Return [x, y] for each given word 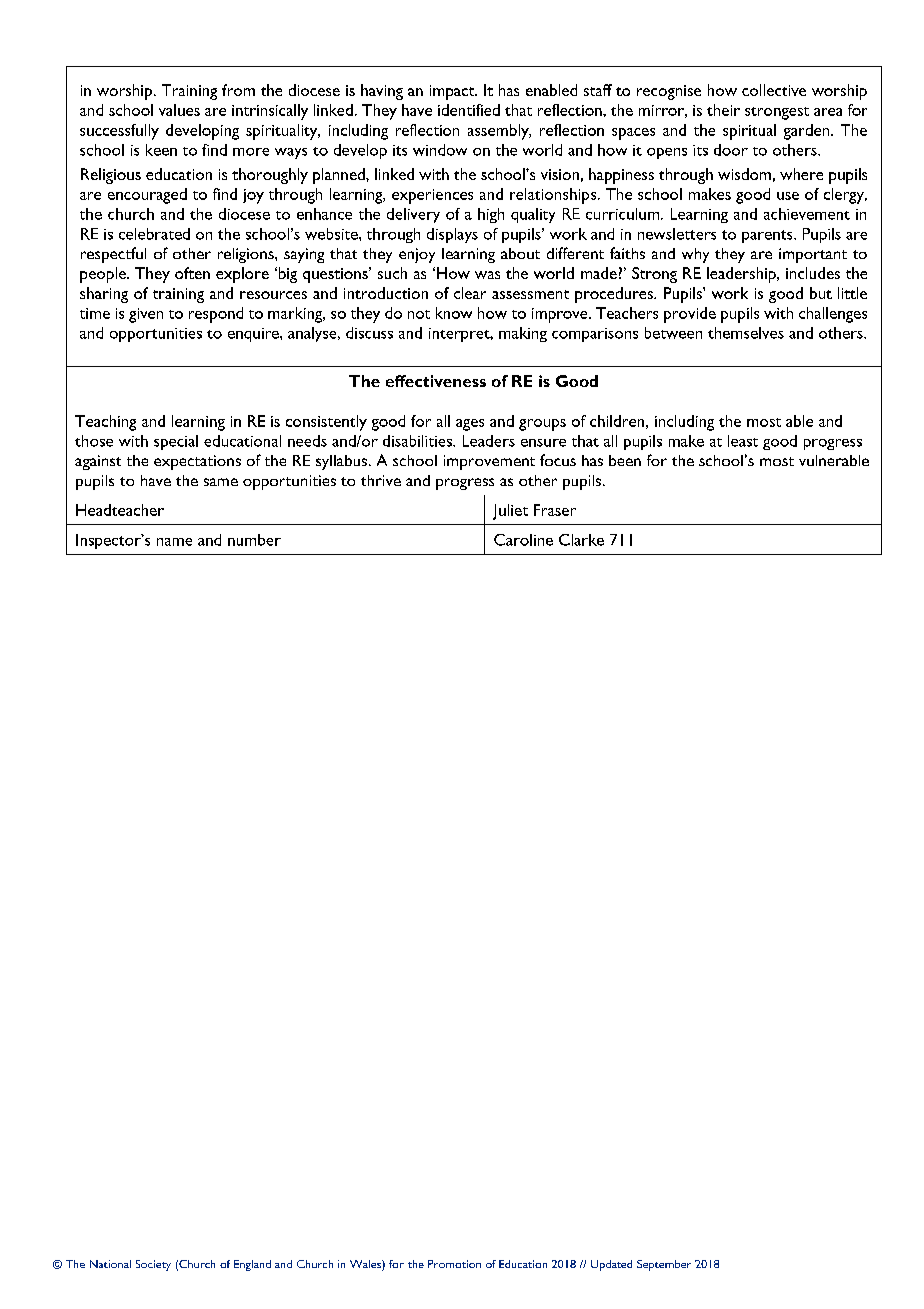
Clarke [581, 540]
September [664, 1265]
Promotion [454, 1264]
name [174, 542]
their [723, 110]
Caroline [523, 540]
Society [153, 1265]
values [179, 110]
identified [469, 110]
